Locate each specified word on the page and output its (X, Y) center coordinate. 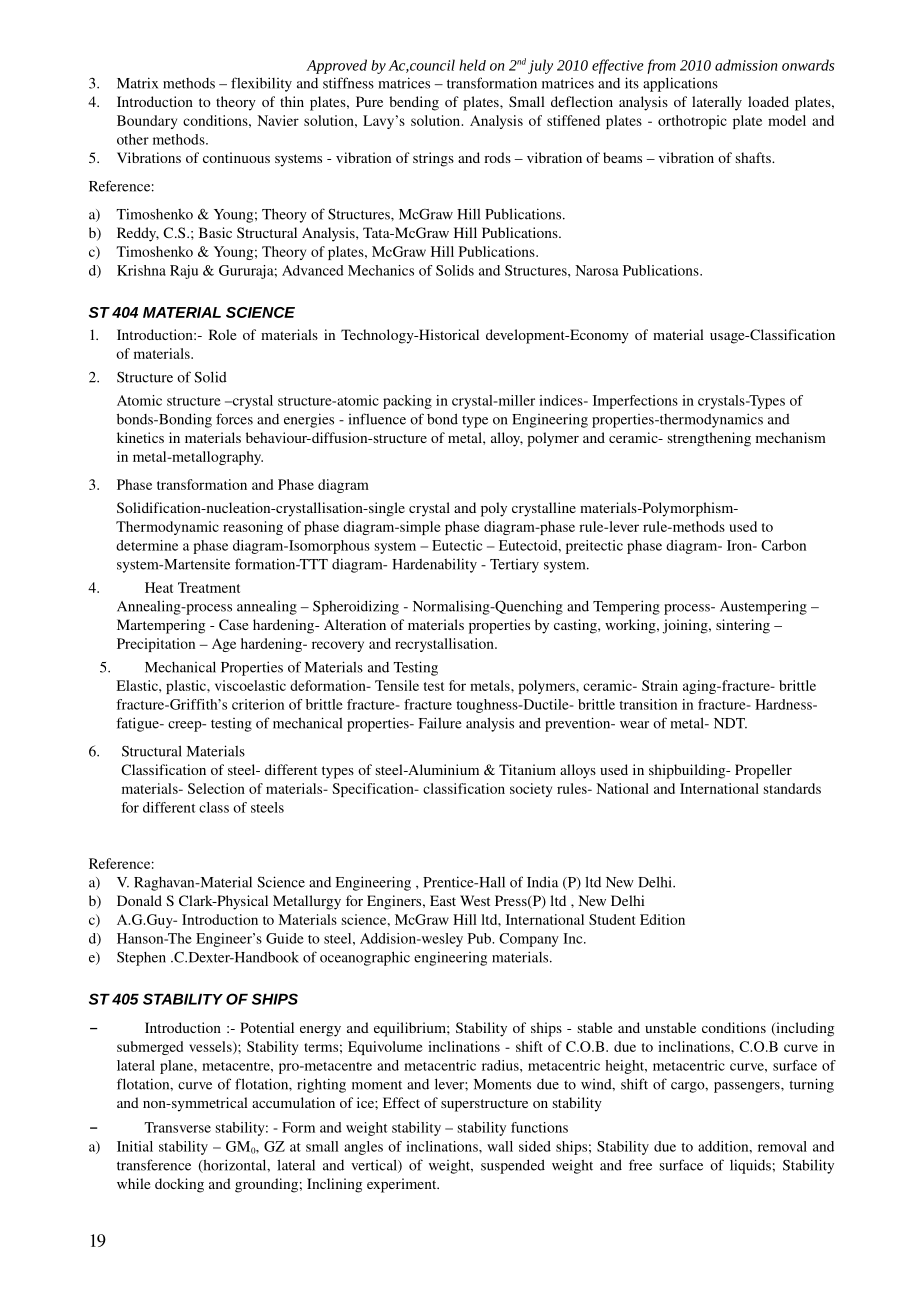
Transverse (178, 1127)
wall (500, 1146)
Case (233, 624)
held (472, 65)
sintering (743, 626)
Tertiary (514, 566)
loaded (768, 101)
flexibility (261, 84)
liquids (750, 1166)
